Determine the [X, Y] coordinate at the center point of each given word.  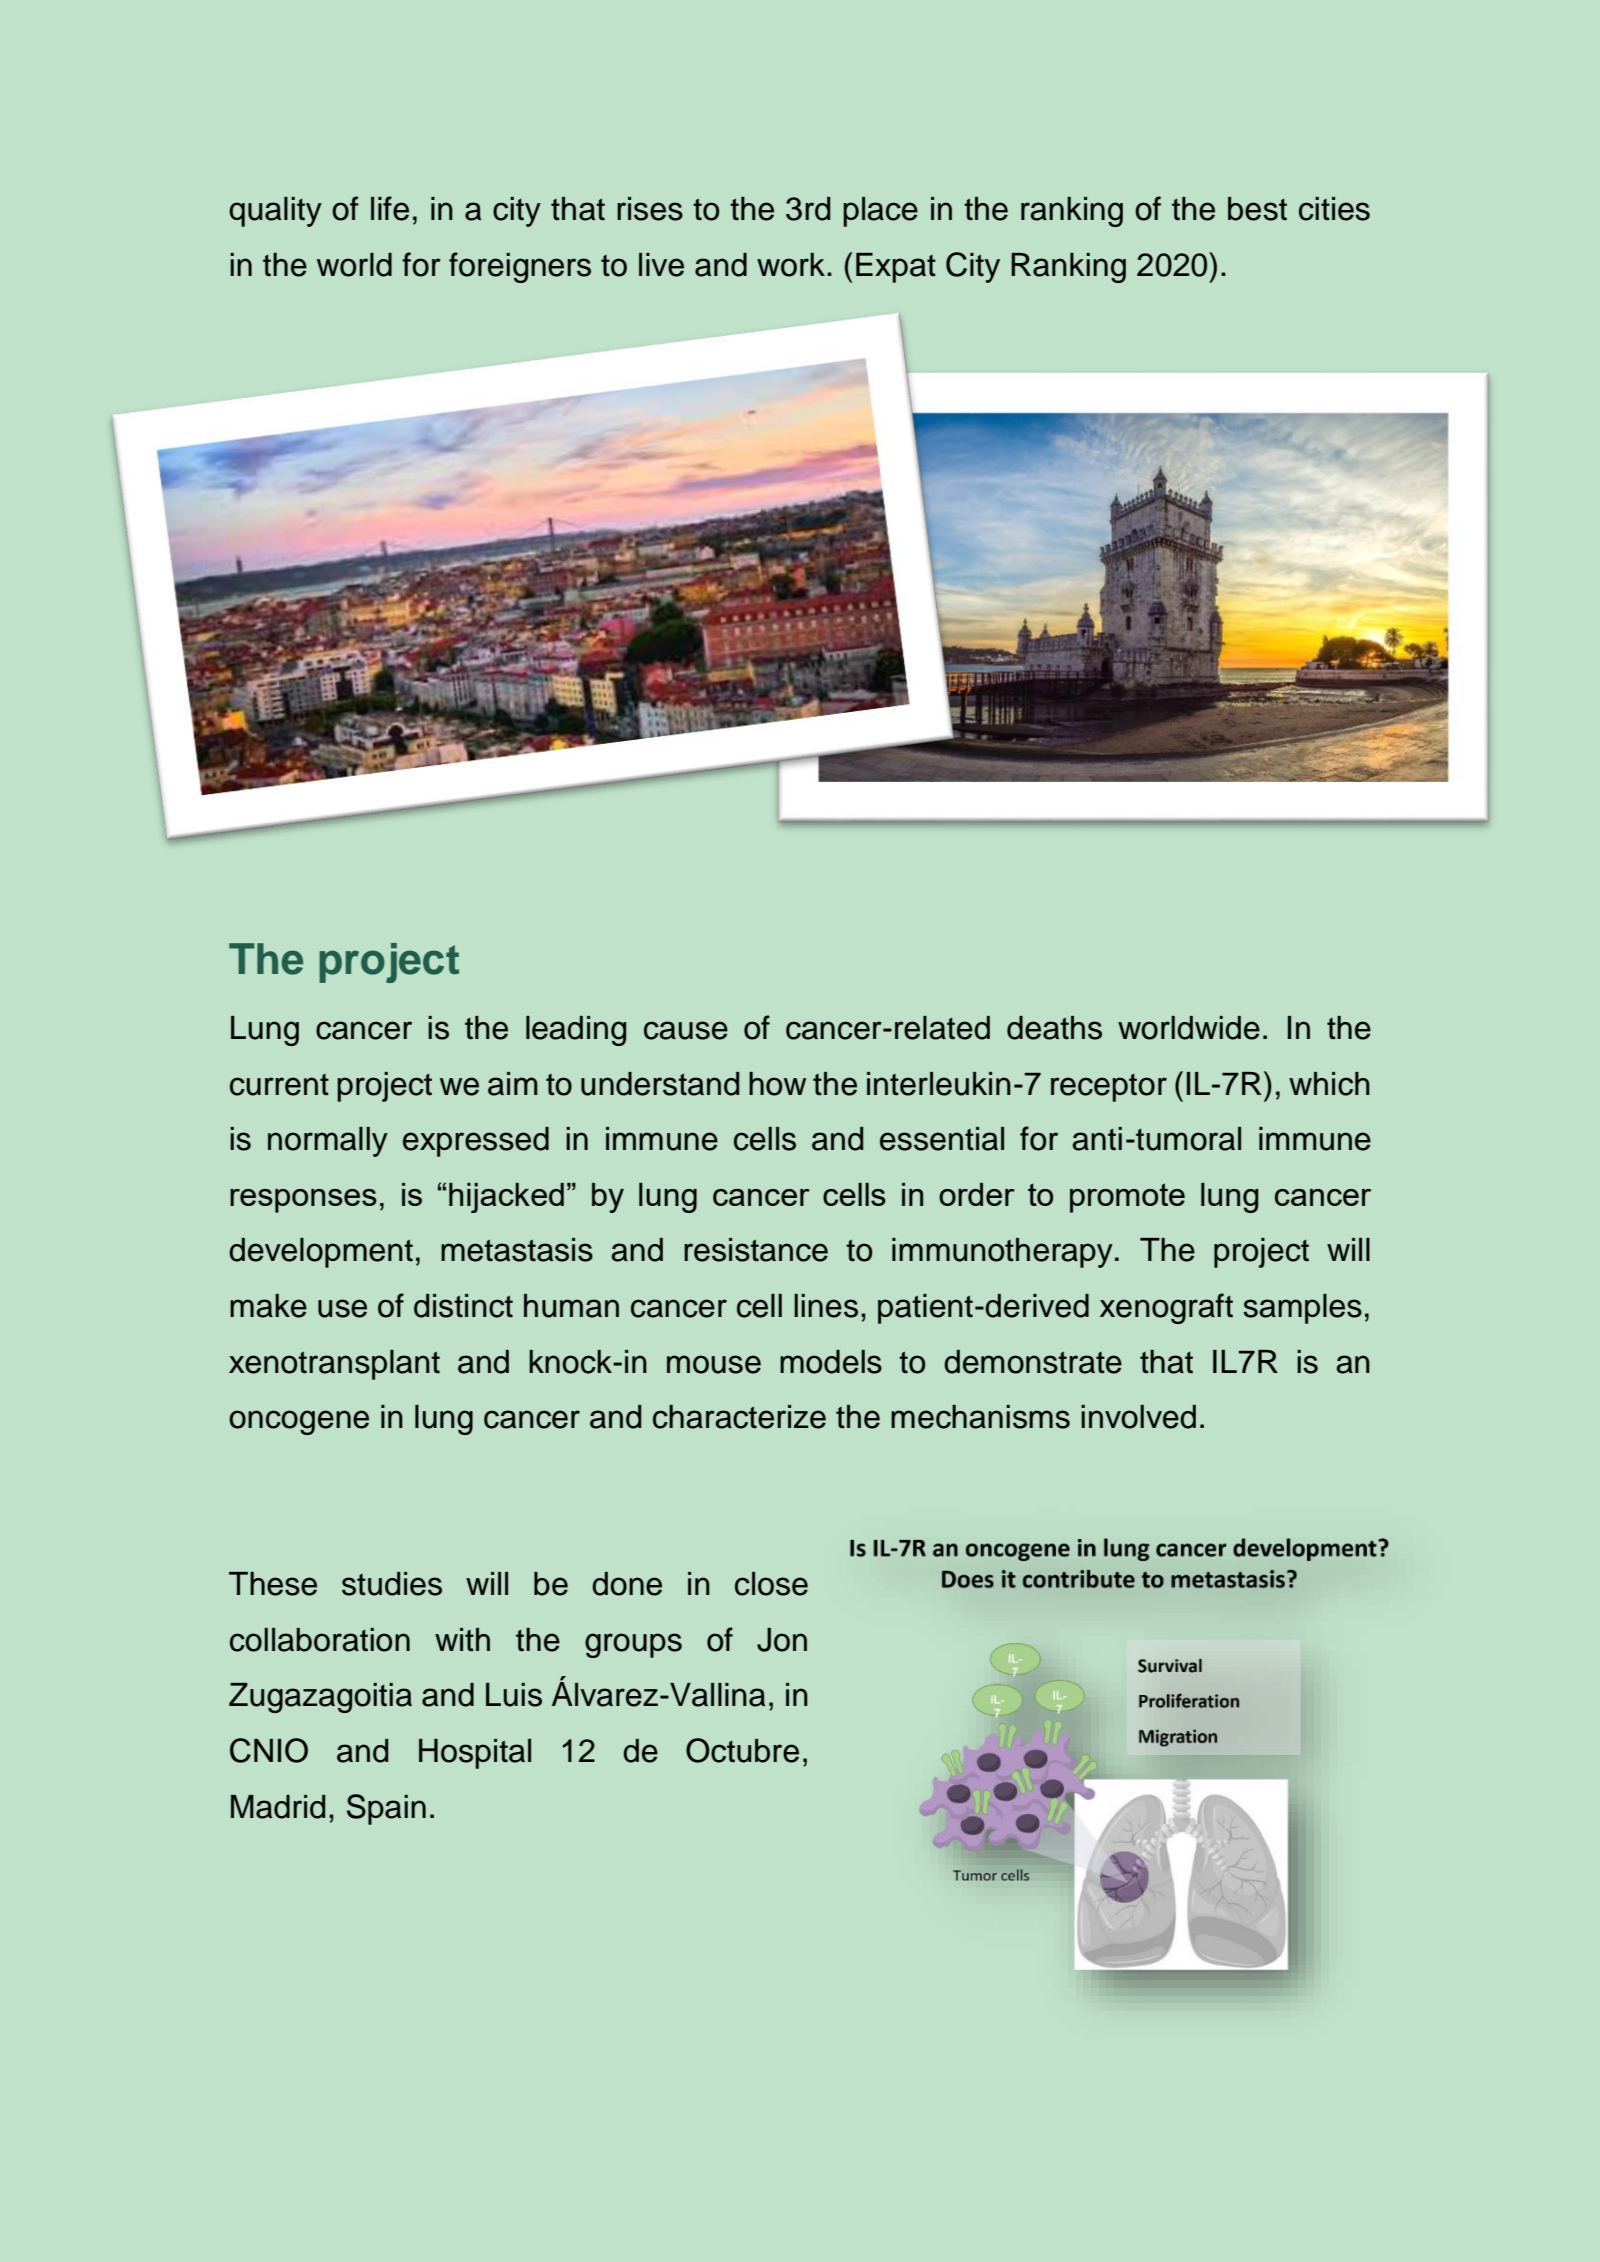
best [1257, 209]
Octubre [742, 1750]
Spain [386, 1809]
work [792, 265]
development [321, 1253]
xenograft [1166, 1308]
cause [686, 1030]
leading [576, 1031]
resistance [756, 1250]
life [390, 208]
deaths [1054, 1028]
